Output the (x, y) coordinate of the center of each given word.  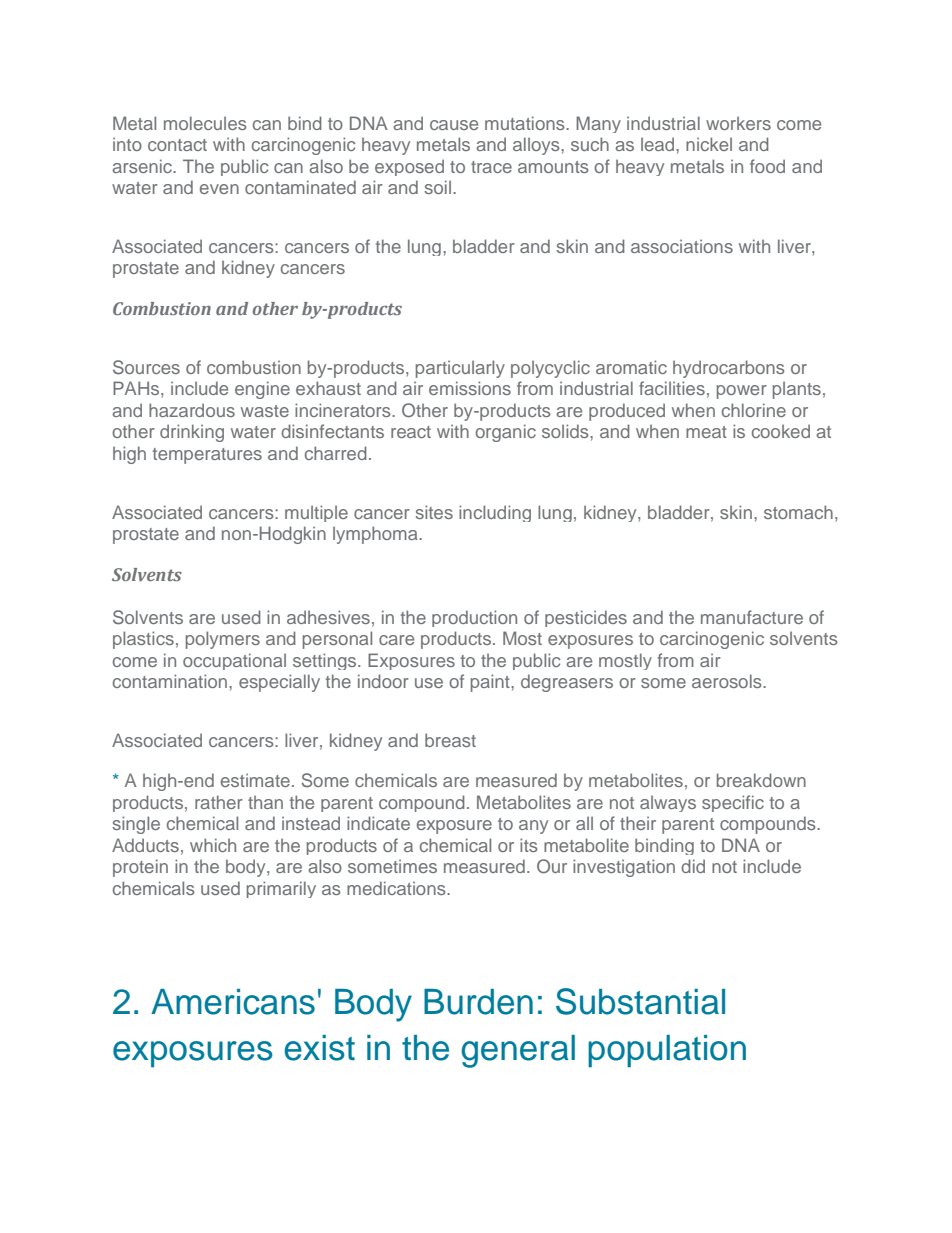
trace (491, 167)
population (667, 1051)
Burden (478, 1002)
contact (177, 145)
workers (738, 123)
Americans (233, 1002)
